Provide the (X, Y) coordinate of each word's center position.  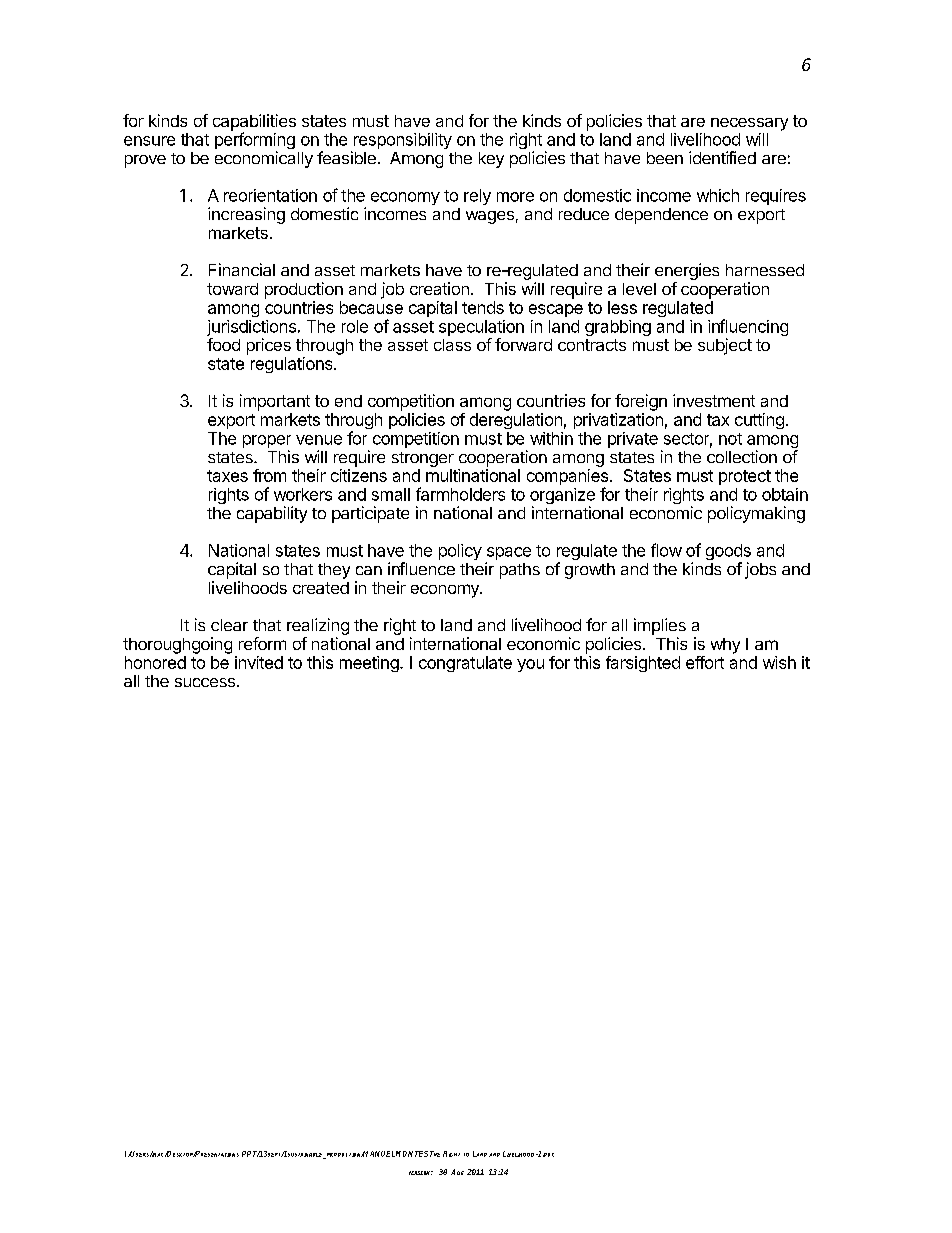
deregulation (516, 421)
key (491, 160)
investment (714, 400)
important (275, 402)
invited (259, 662)
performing (255, 142)
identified (722, 157)
